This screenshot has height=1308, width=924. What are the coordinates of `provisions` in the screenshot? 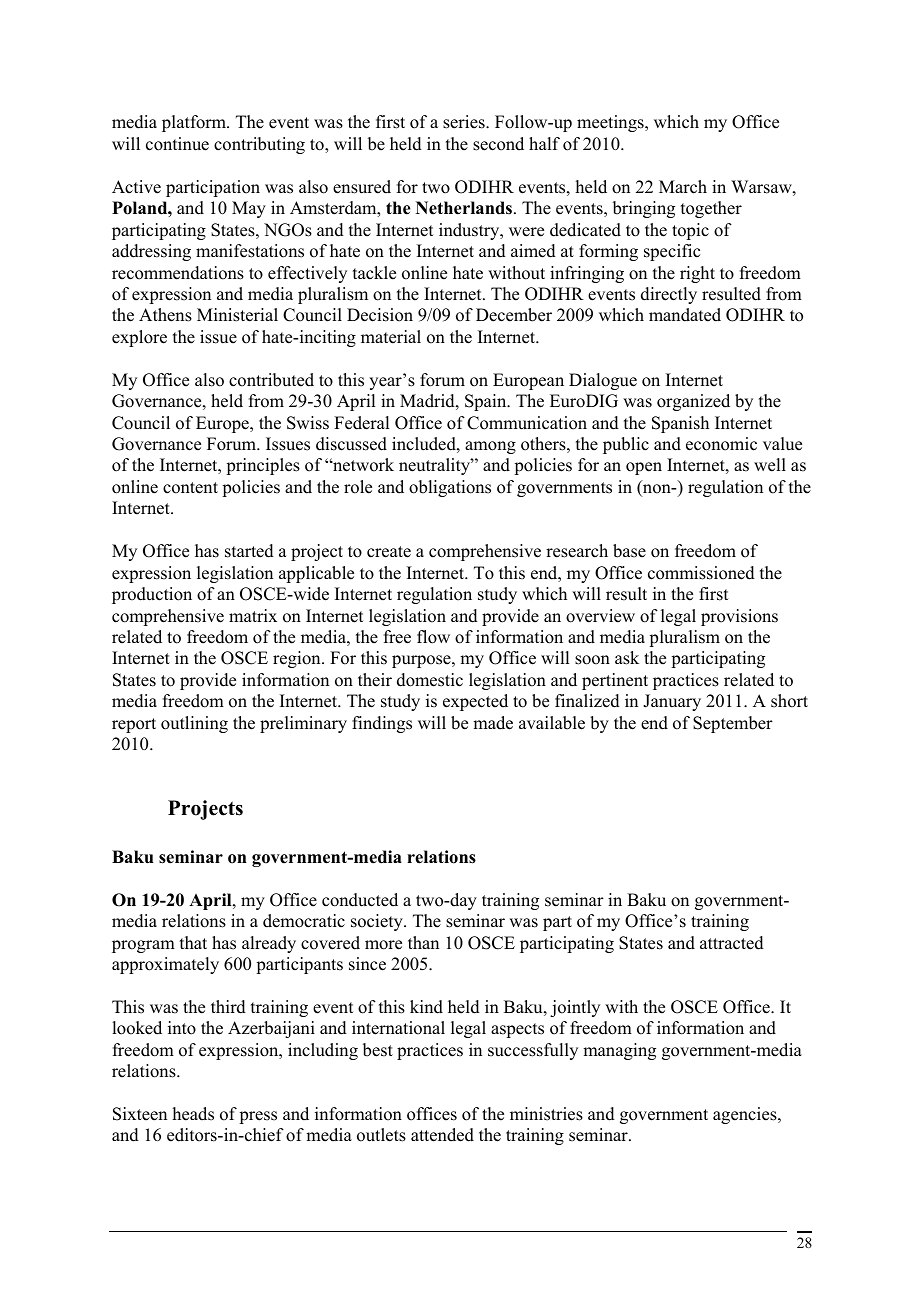 It's located at (739, 617).
